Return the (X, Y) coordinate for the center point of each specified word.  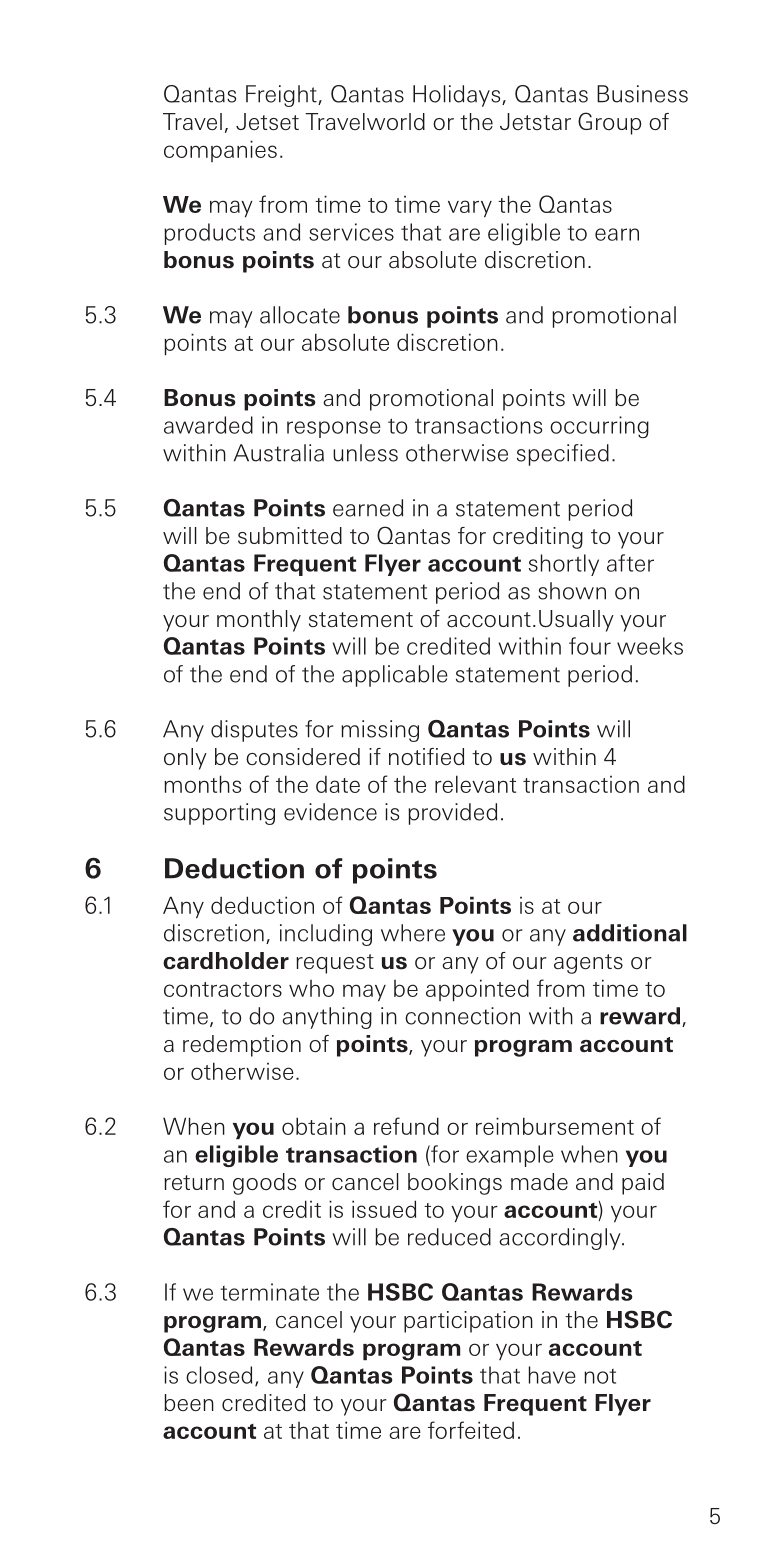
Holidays (458, 96)
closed (219, 1375)
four (590, 646)
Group (609, 123)
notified (426, 757)
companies (220, 151)
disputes (254, 731)
